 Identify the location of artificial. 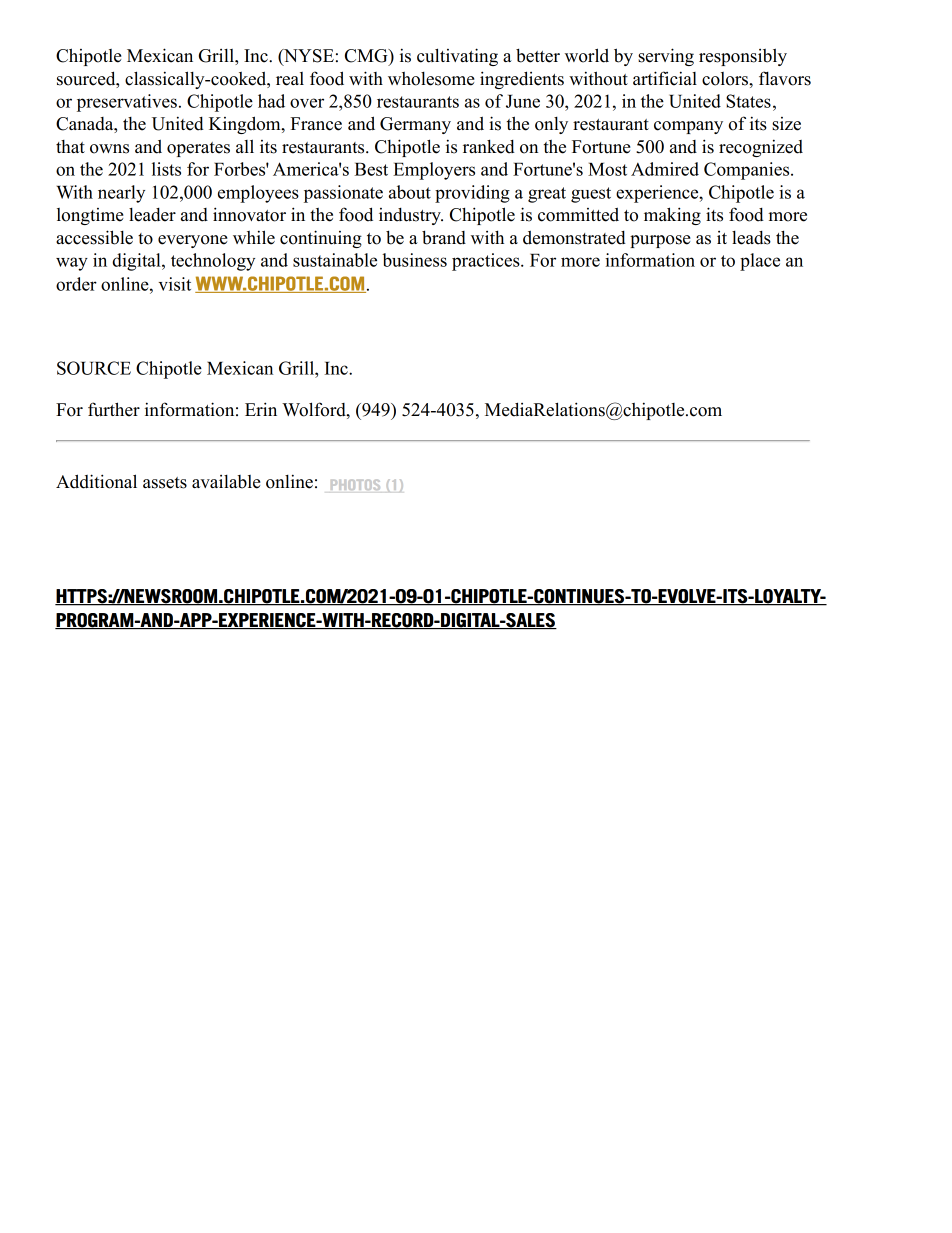
(665, 78).
